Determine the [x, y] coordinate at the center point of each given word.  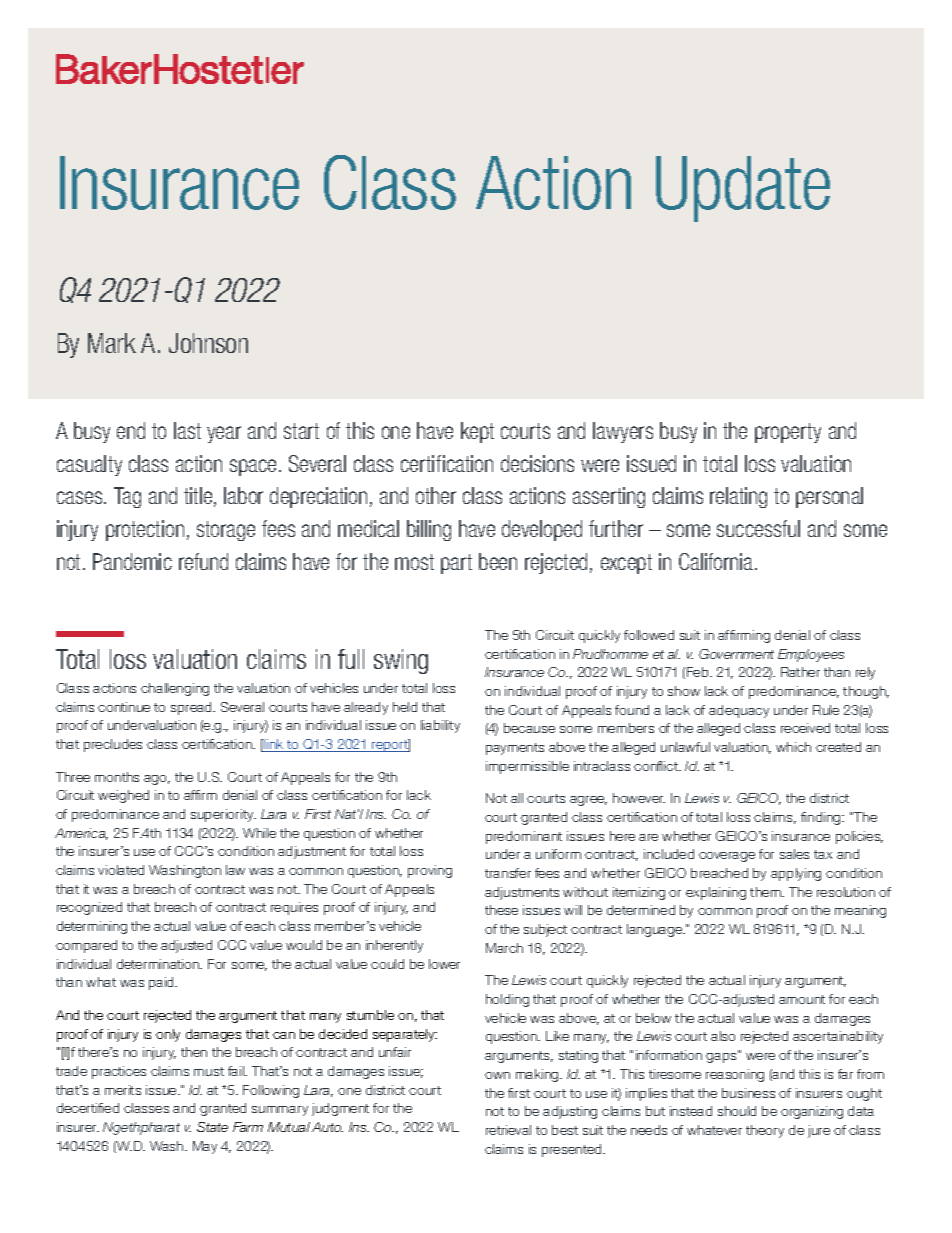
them [767, 892]
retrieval [508, 1130]
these [501, 910]
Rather [800, 672]
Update [743, 189]
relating [738, 497]
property [788, 433]
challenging [175, 689]
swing [401, 661]
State [212, 1127]
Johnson [208, 343]
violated [121, 870]
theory [765, 1131]
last [187, 430]
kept [477, 432]
